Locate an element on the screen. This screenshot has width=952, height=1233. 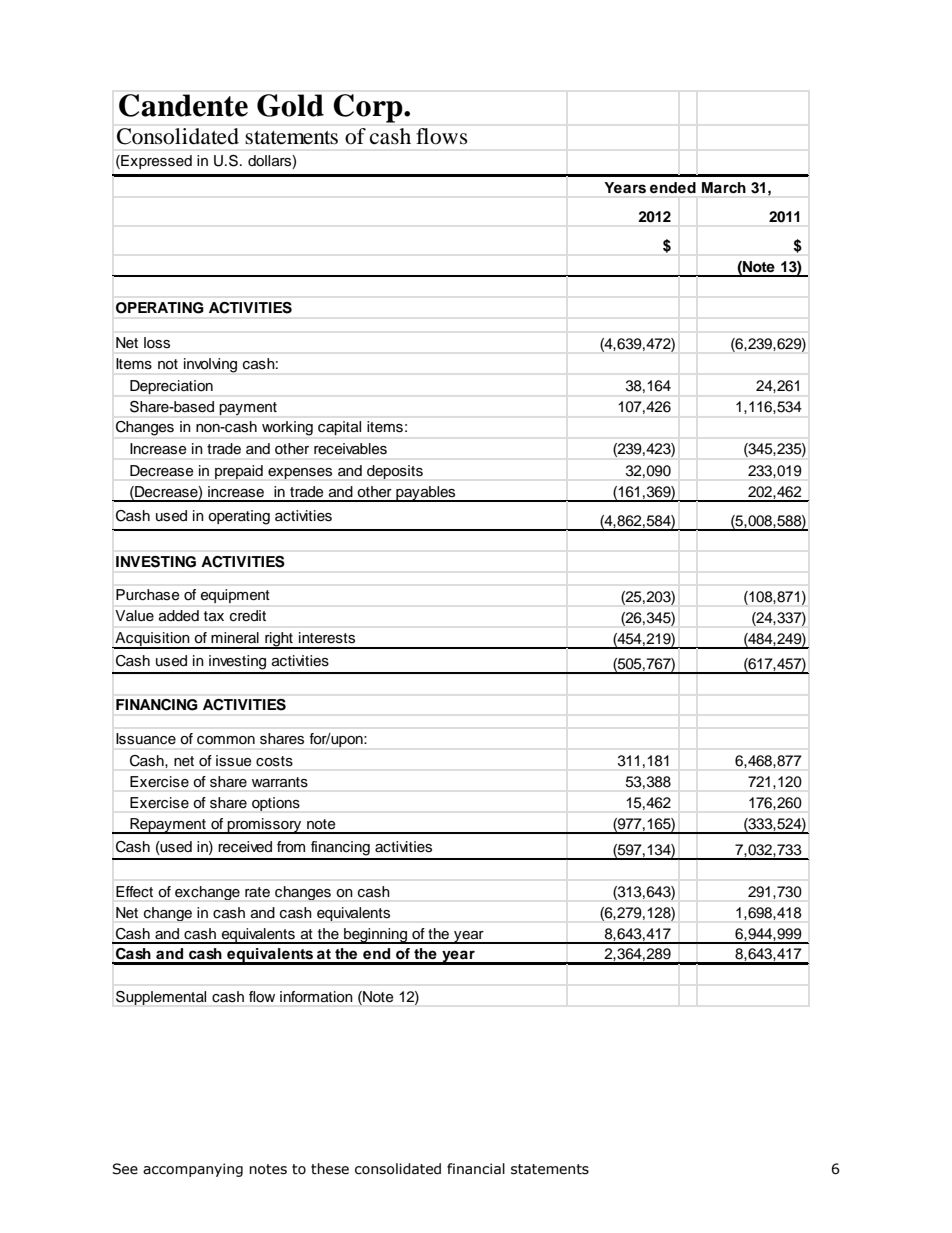
ended is located at coordinates (673, 187).
